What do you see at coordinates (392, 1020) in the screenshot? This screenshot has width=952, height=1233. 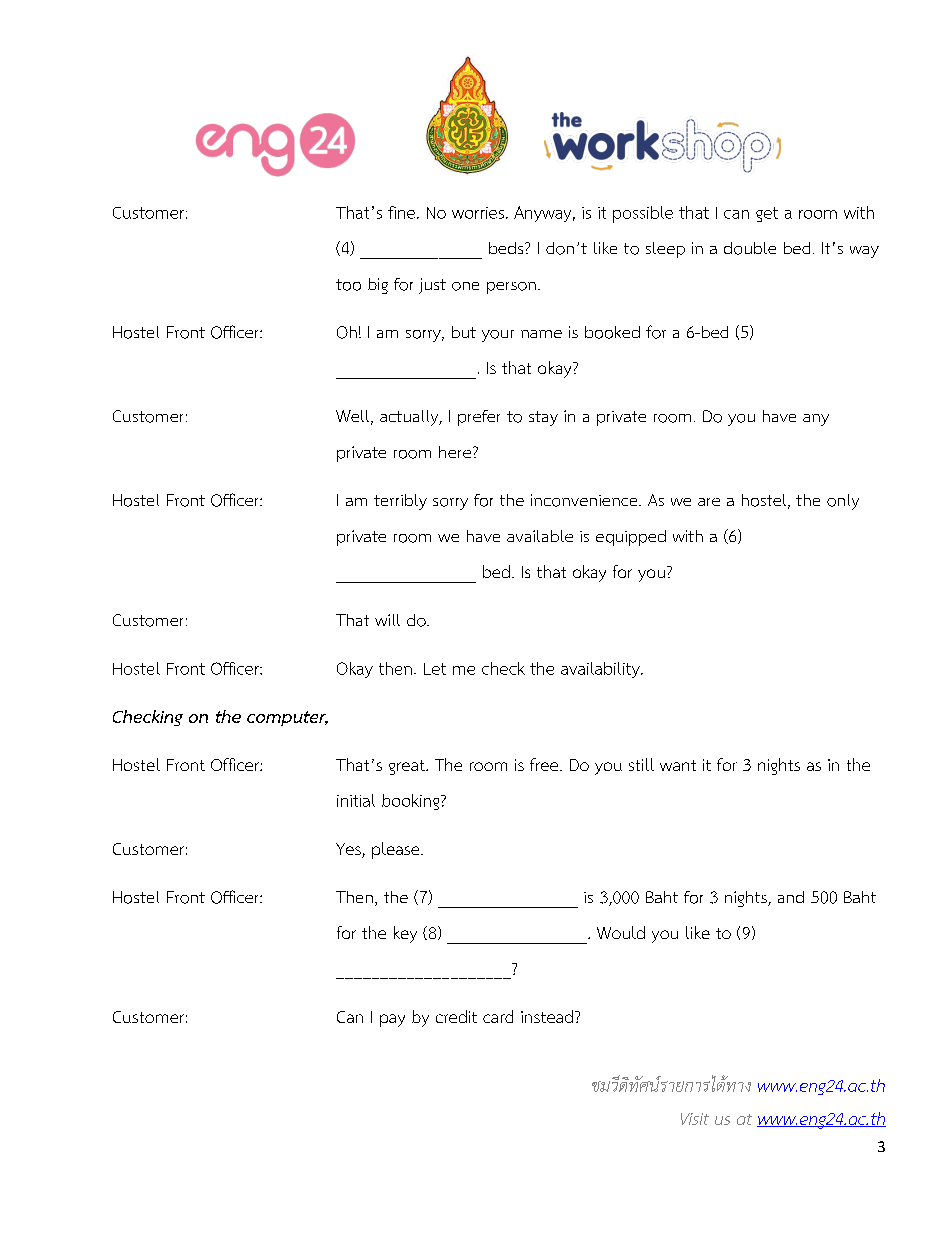 I see `pay` at bounding box center [392, 1020].
